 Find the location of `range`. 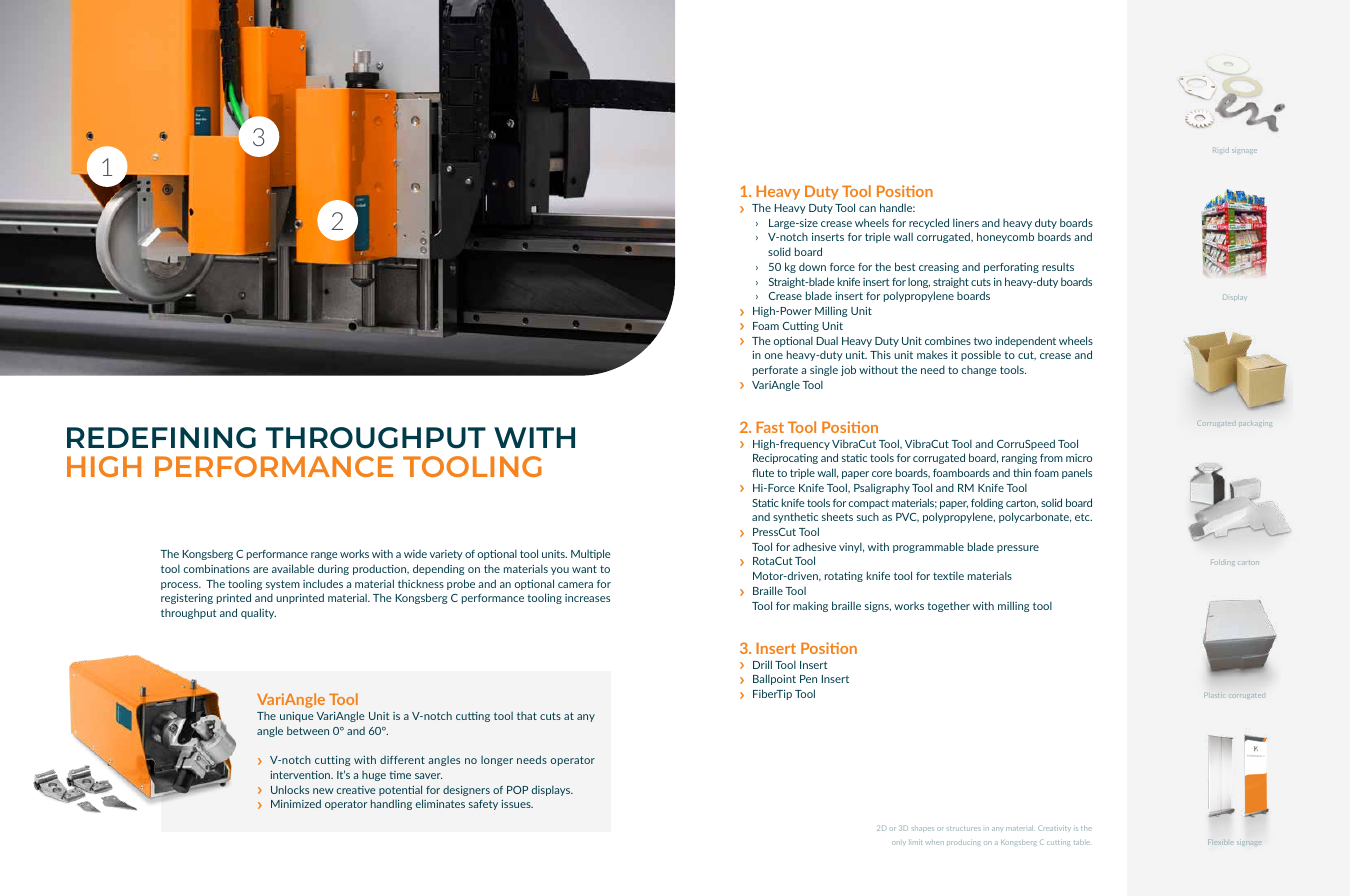

range is located at coordinates (324, 556).
